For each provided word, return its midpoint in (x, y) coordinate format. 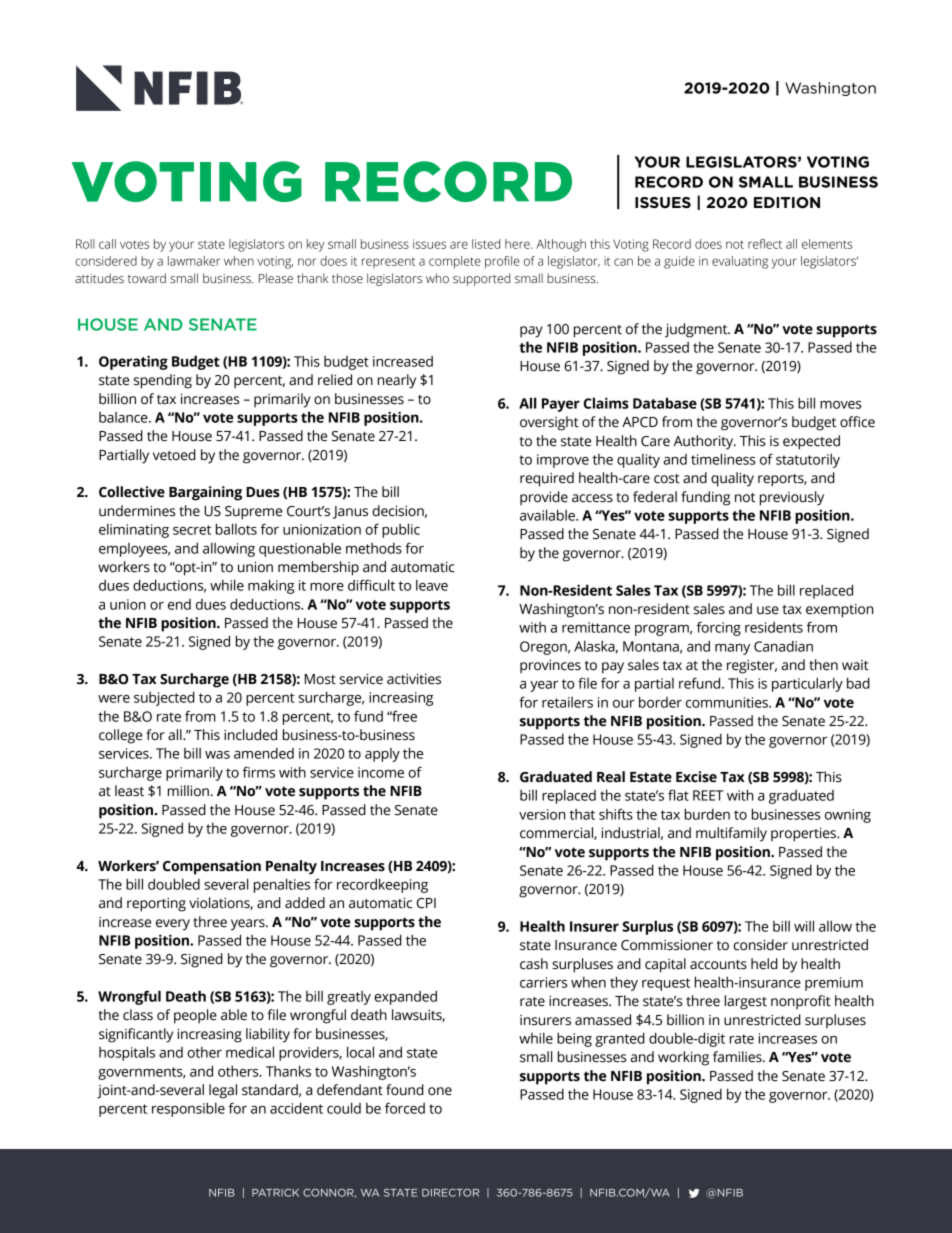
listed (486, 244)
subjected (164, 698)
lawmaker (194, 261)
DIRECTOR (450, 1193)
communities (728, 702)
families (738, 1057)
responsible (188, 1109)
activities (414, 679)
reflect (765, 244)
